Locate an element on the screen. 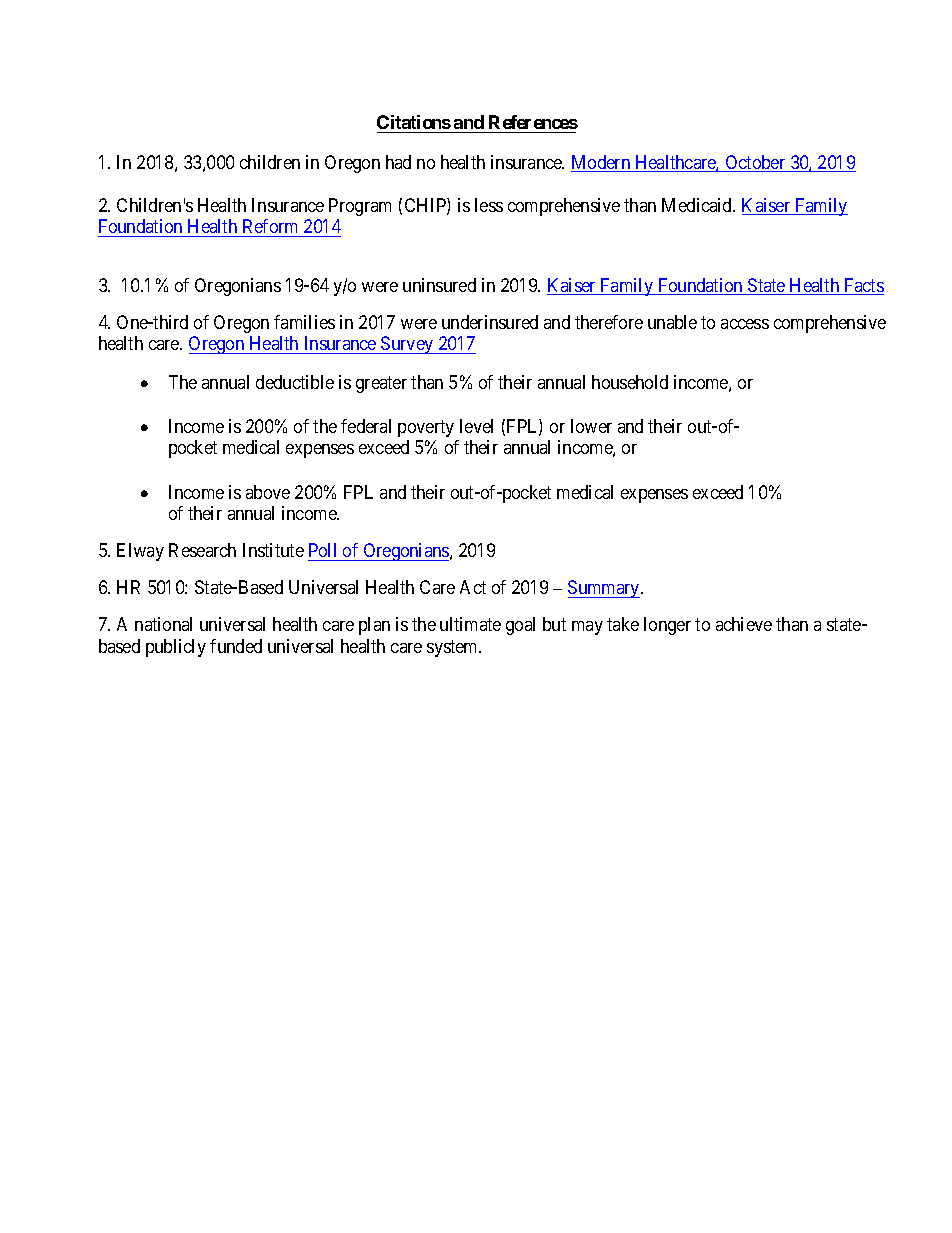  Facts is located at coordinates (863, 286).
